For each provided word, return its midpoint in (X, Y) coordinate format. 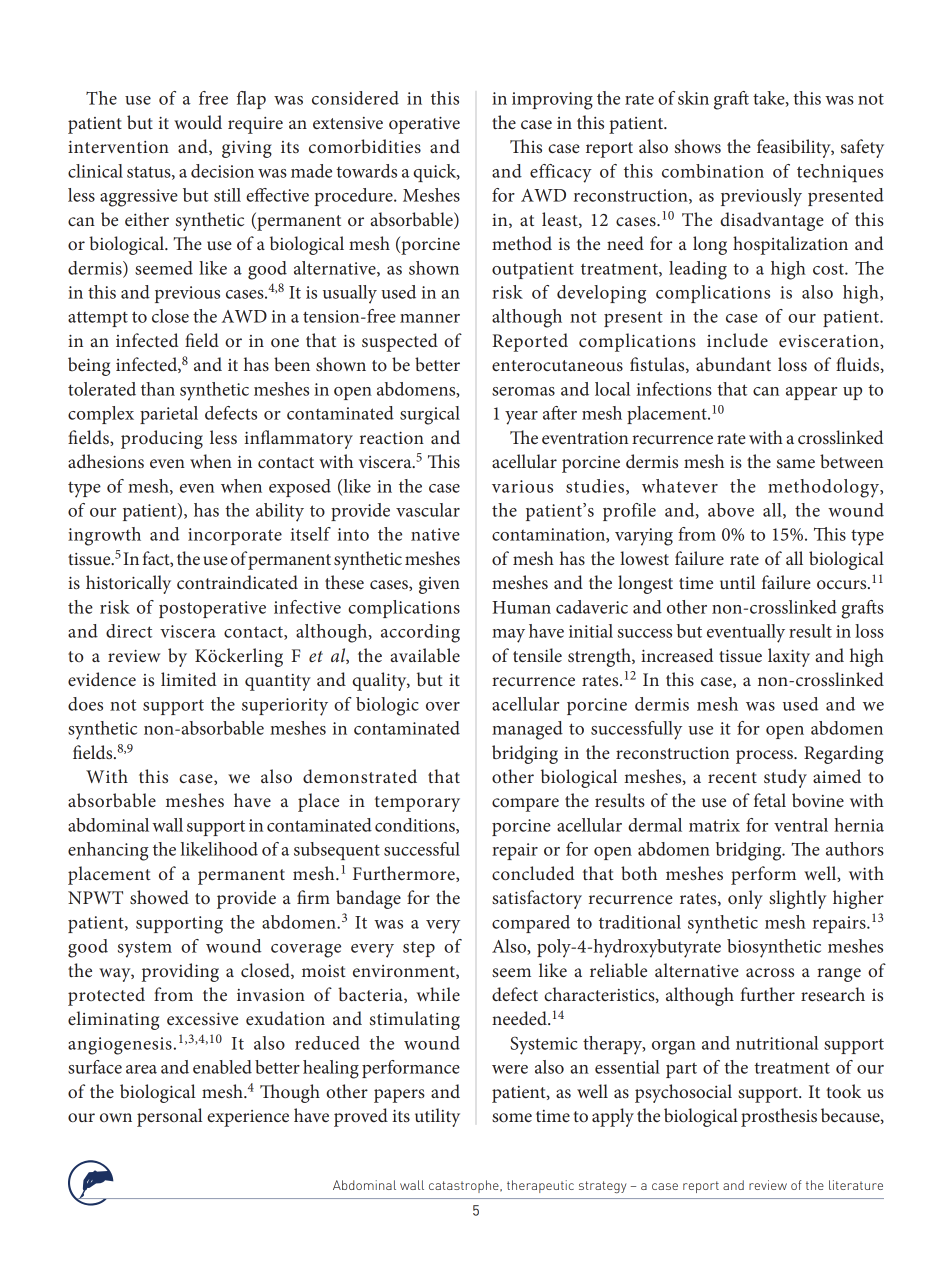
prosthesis (779, 1117)
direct (129, 631)
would (198, 122)
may (508, 636)
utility (437, 1117)
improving (552, 101)
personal (169, 1117)
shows (698, 146)
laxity (789, 657)
